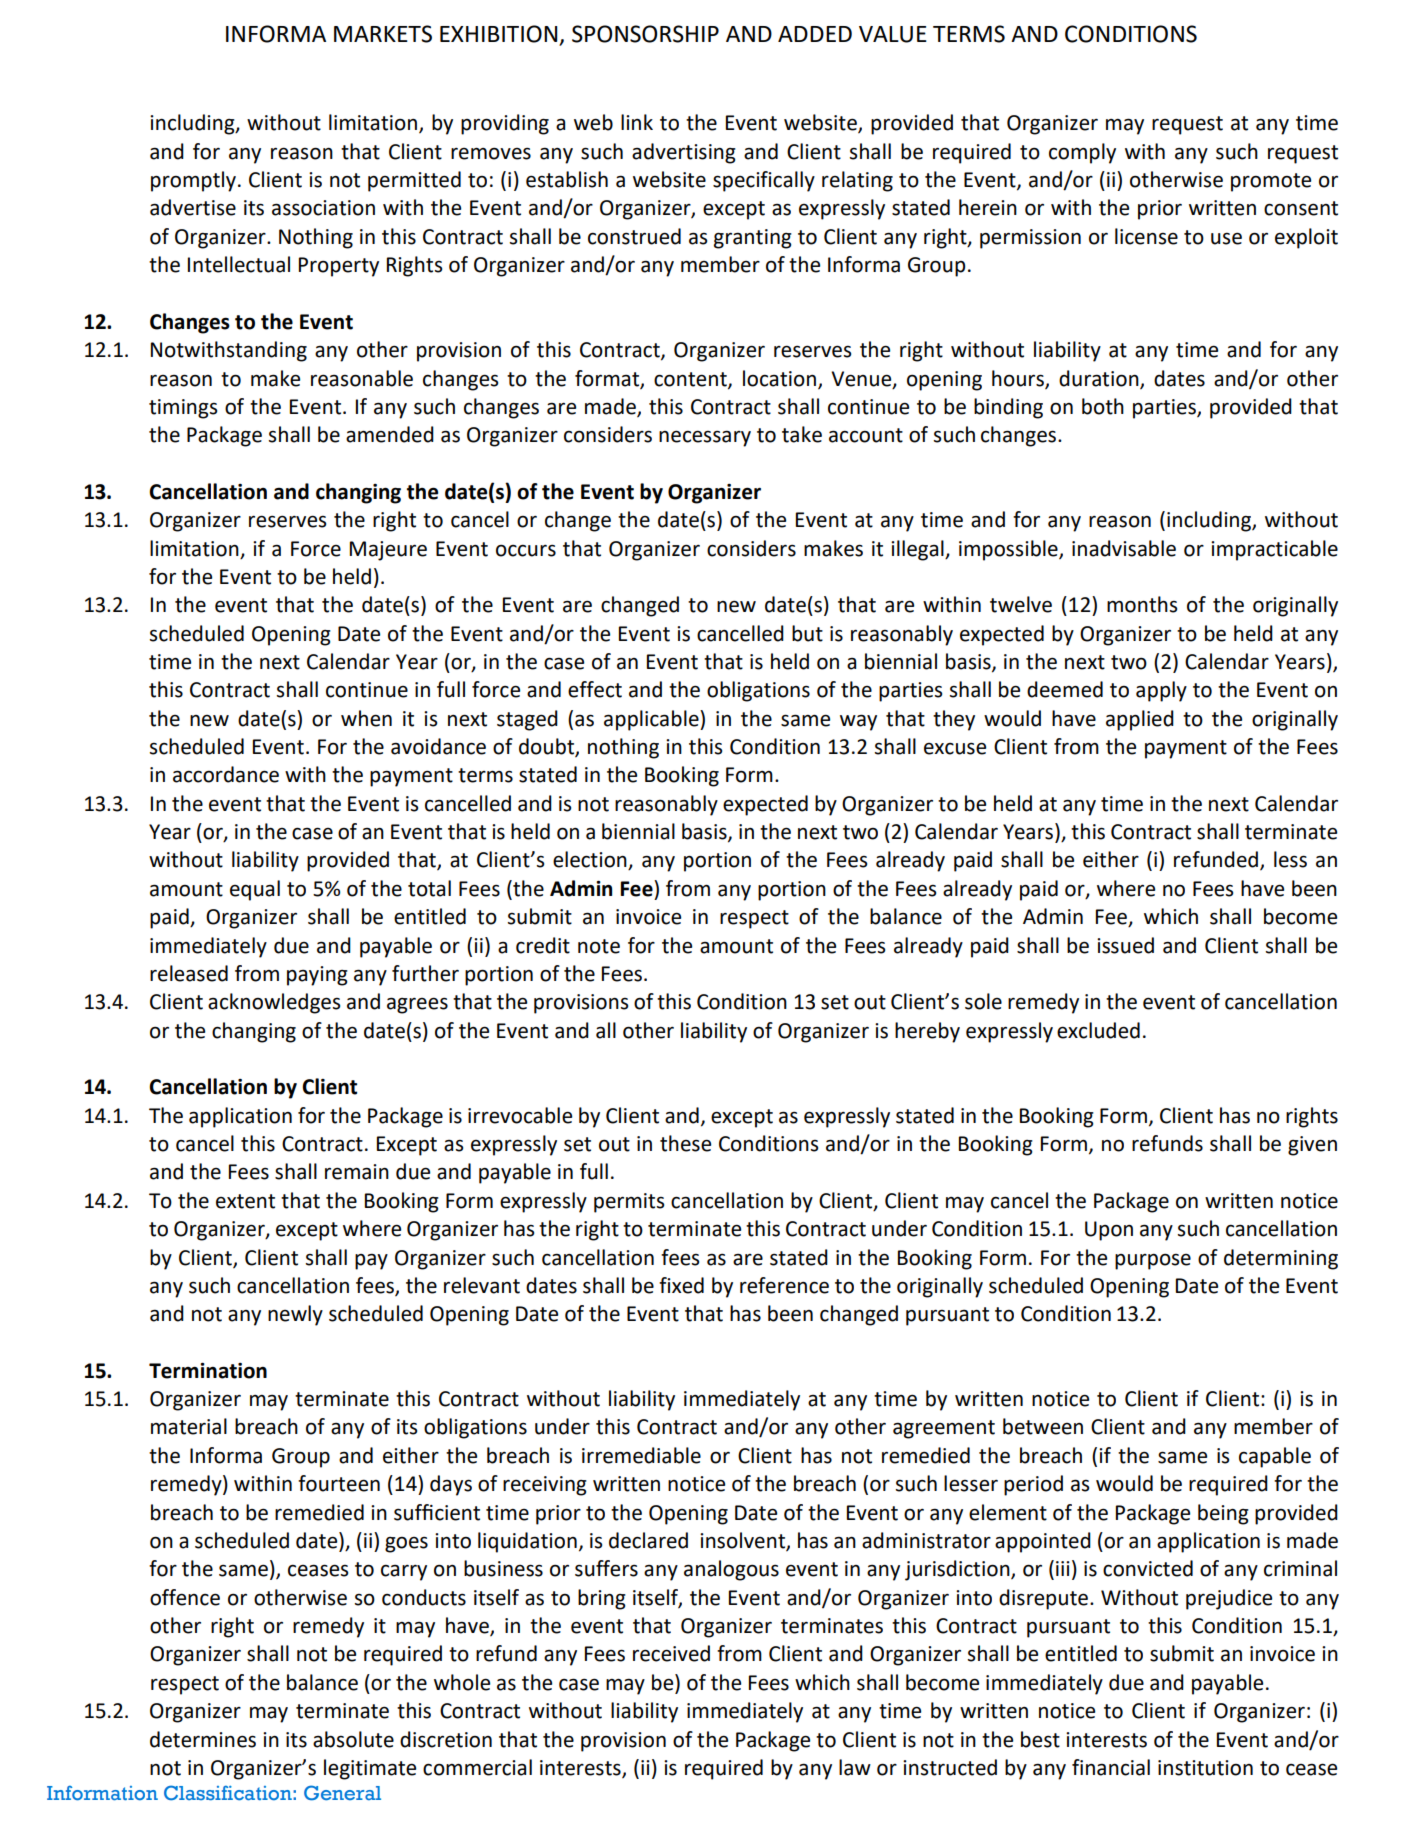 Image resolution: width=1422 pixels, height=1840 pixels. What do you see at coordinates (685, 1143) in the image?
I see `these` at bounding box center [685, 1143].
